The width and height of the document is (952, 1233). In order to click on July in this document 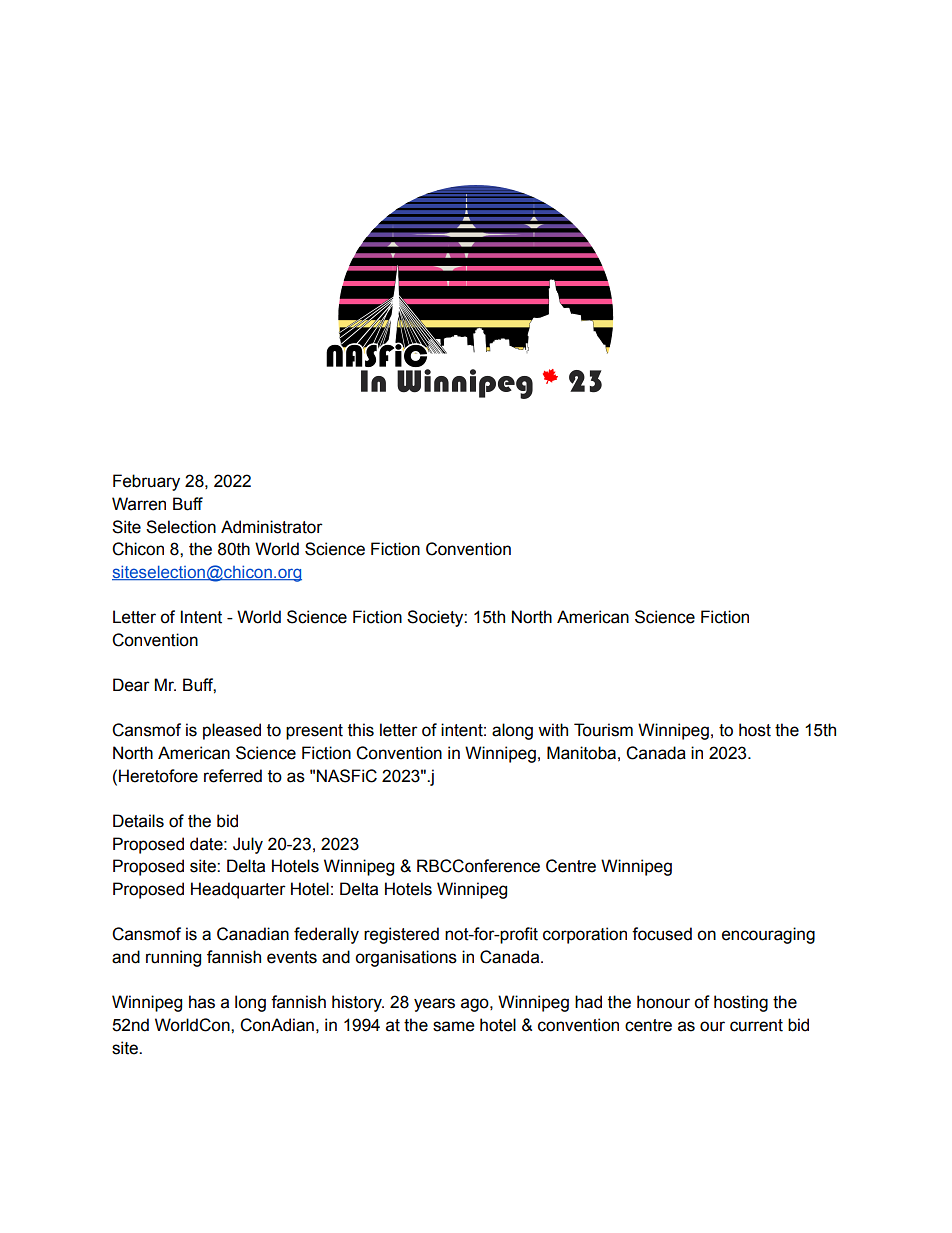, I will do `click(248, 845)`.
